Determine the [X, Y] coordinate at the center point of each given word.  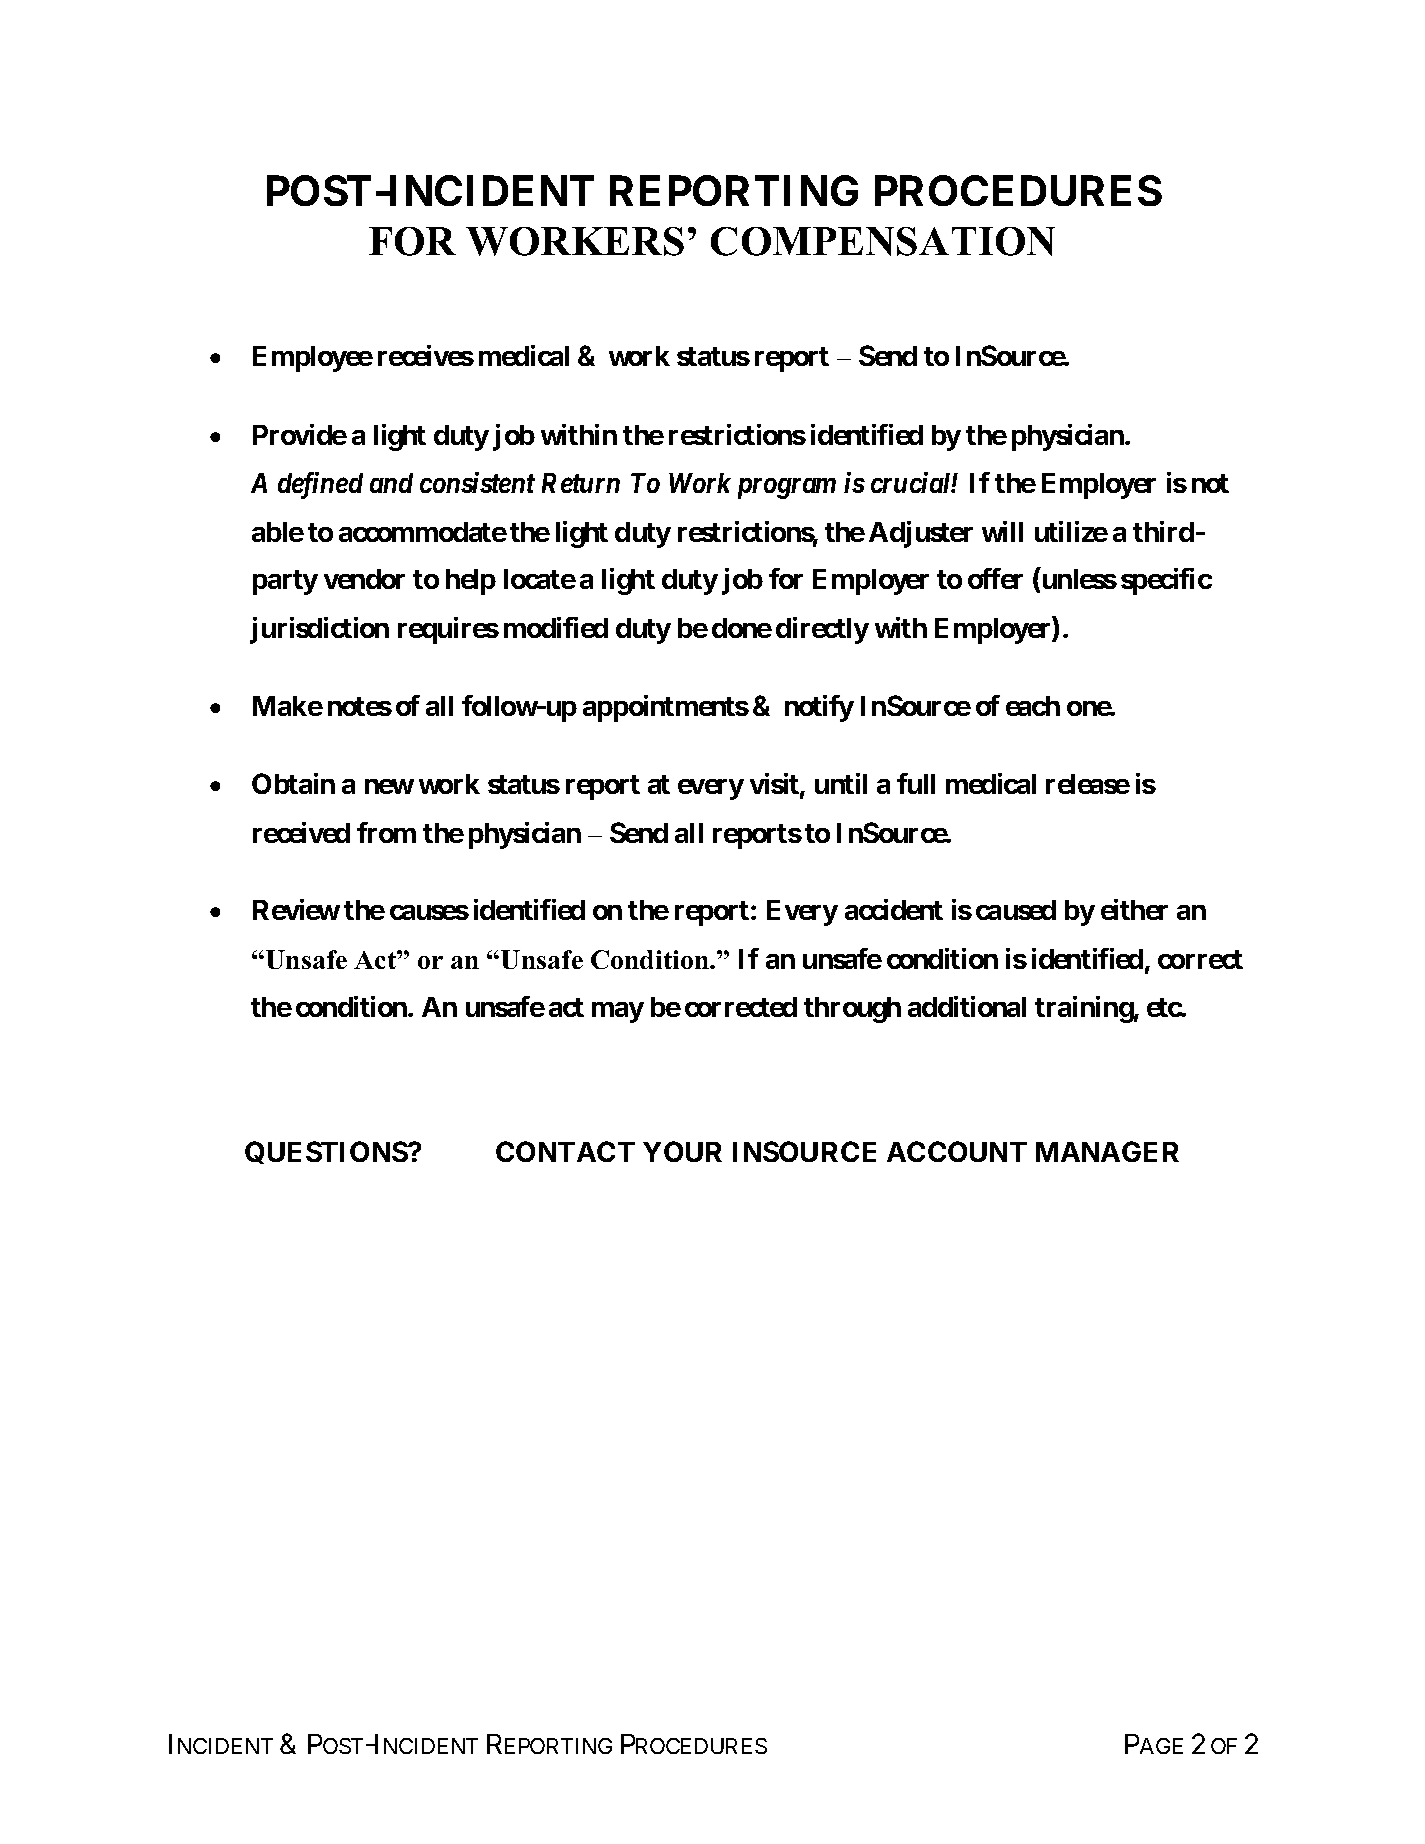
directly [822, 630]
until [841, 783]
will [1002, 531]
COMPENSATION [883, 241]
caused [1016, 910]
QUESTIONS [327, 1152]
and [391, 483]
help [471, 582]
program [787, 488]
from [386, 832]
